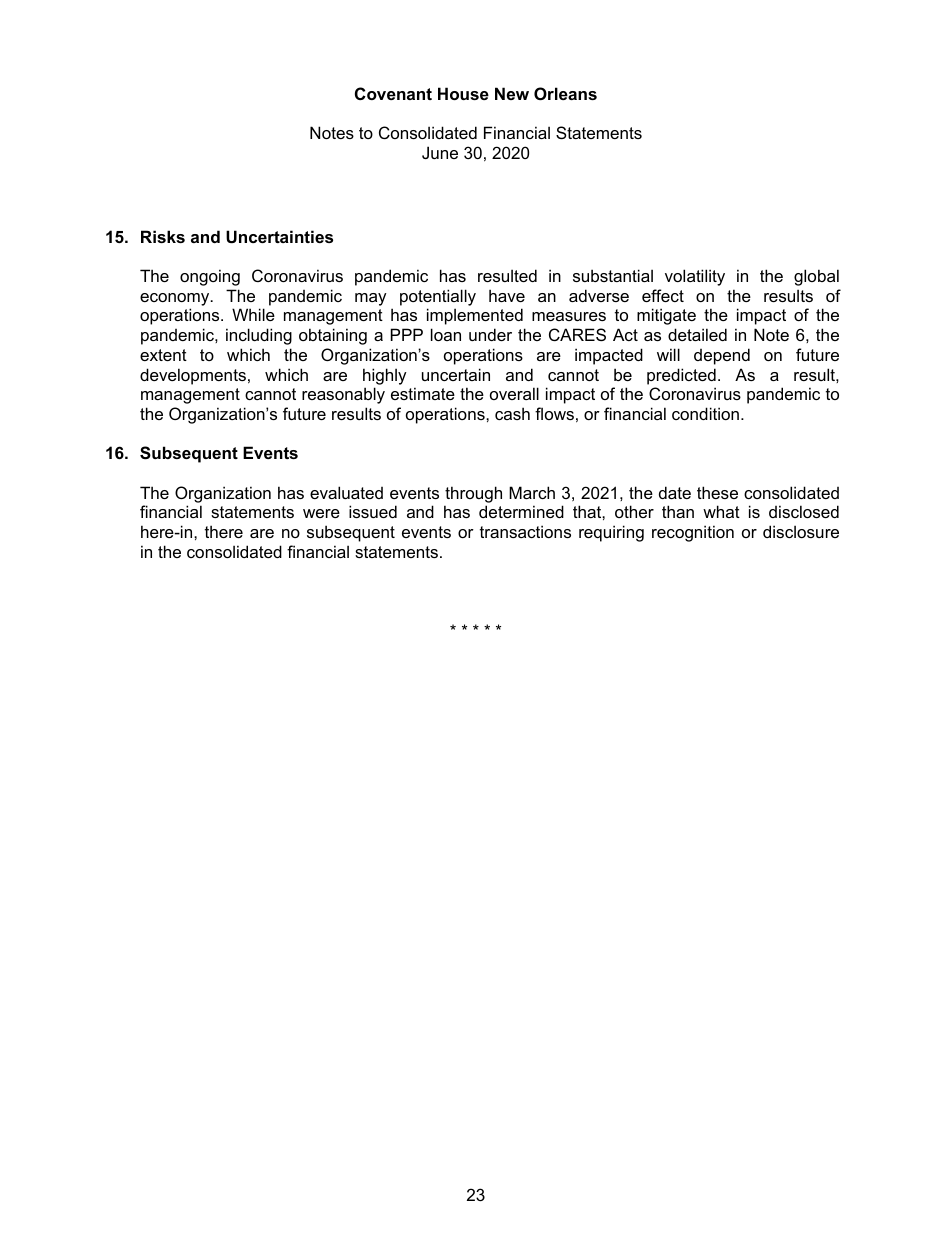 This screenshot has width=952, height=1233. What do you see at coordinates (565, 93) in the screenshot?
I see `Orleans` at bounding box center [565, 93].
